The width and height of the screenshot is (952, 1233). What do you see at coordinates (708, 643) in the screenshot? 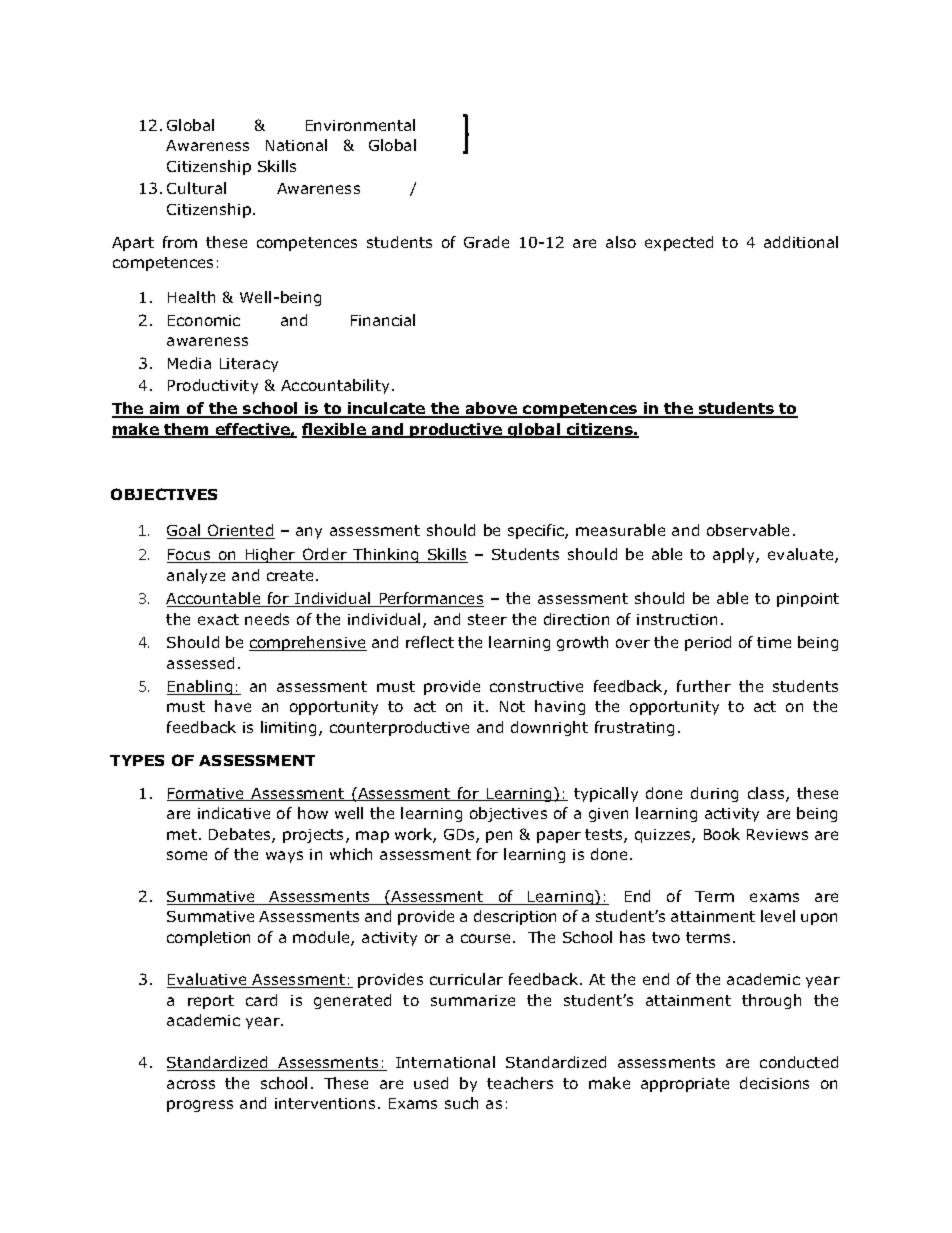
I see `period` at bounding box center [708, 643].
